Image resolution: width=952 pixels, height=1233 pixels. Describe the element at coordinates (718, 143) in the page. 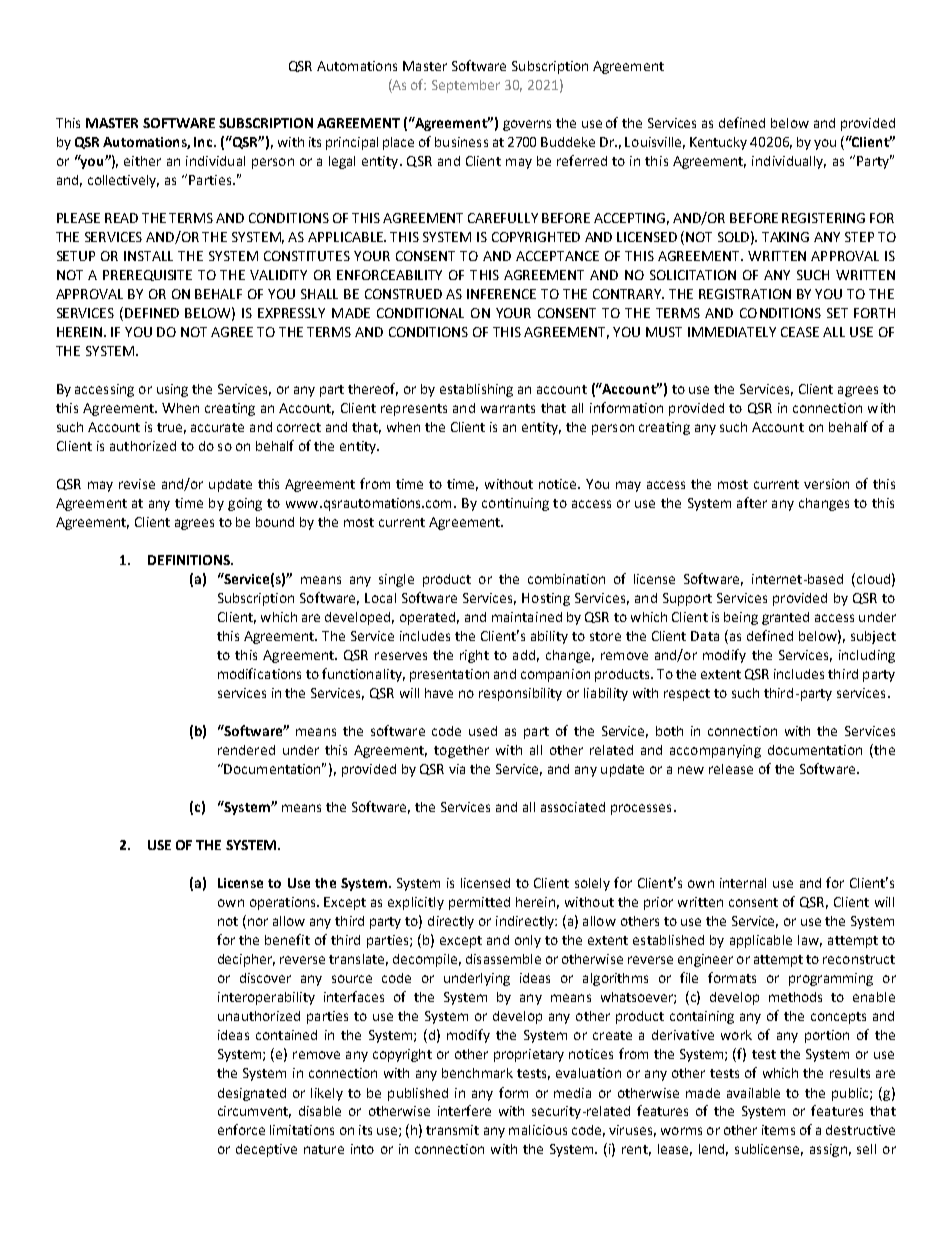

I see `Kentucky` at that location.
